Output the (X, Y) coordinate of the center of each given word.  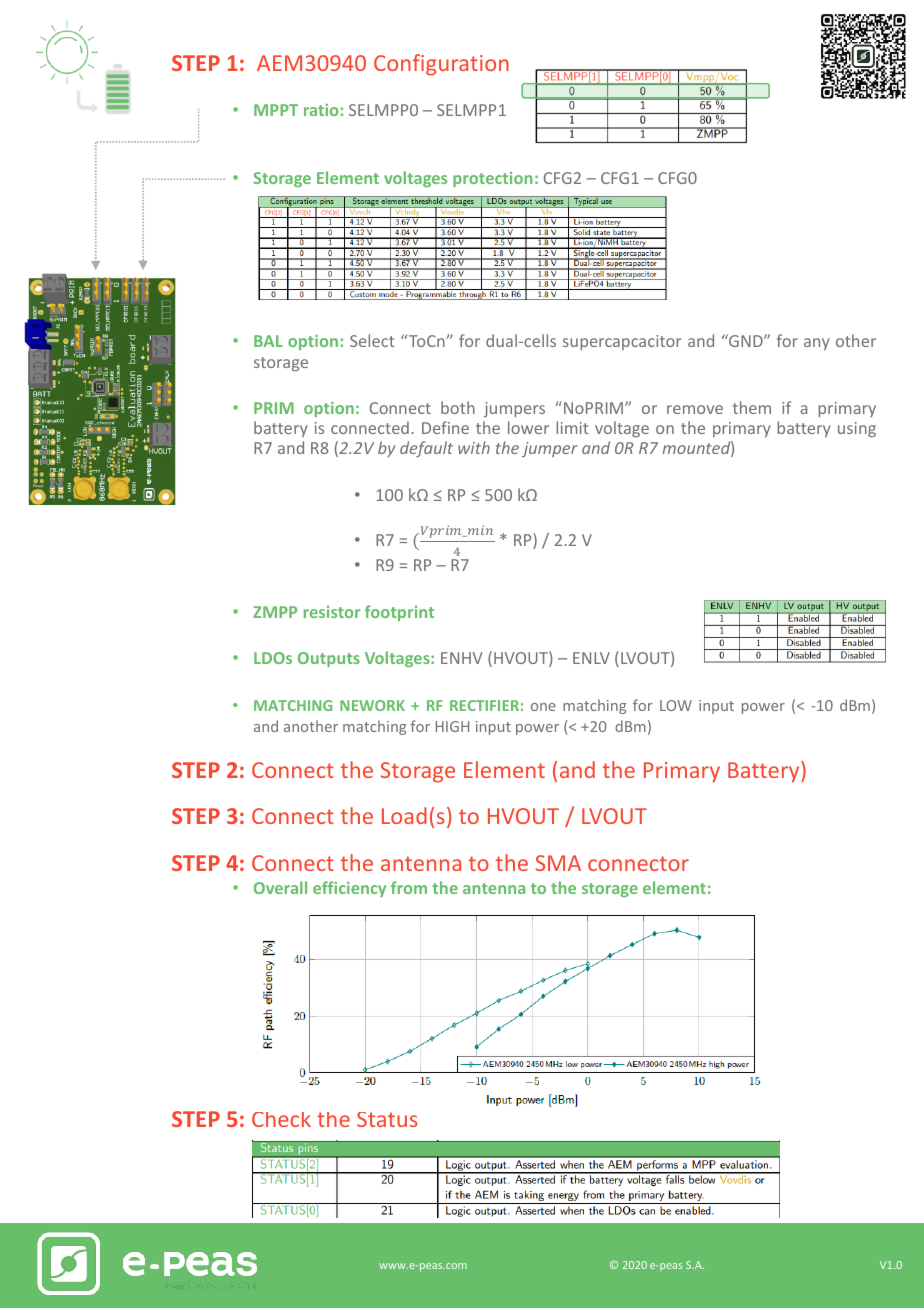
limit (572, 427)
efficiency (349, 889)
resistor (332, 612)
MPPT (276, 110)
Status (387, 1119)
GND (746, 340)
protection (493, 179)
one (543, 707)
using (857, 429)
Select (372, 340)
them (752, 407)
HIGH (452, 726)
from (409, 887)
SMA (558, 863)
